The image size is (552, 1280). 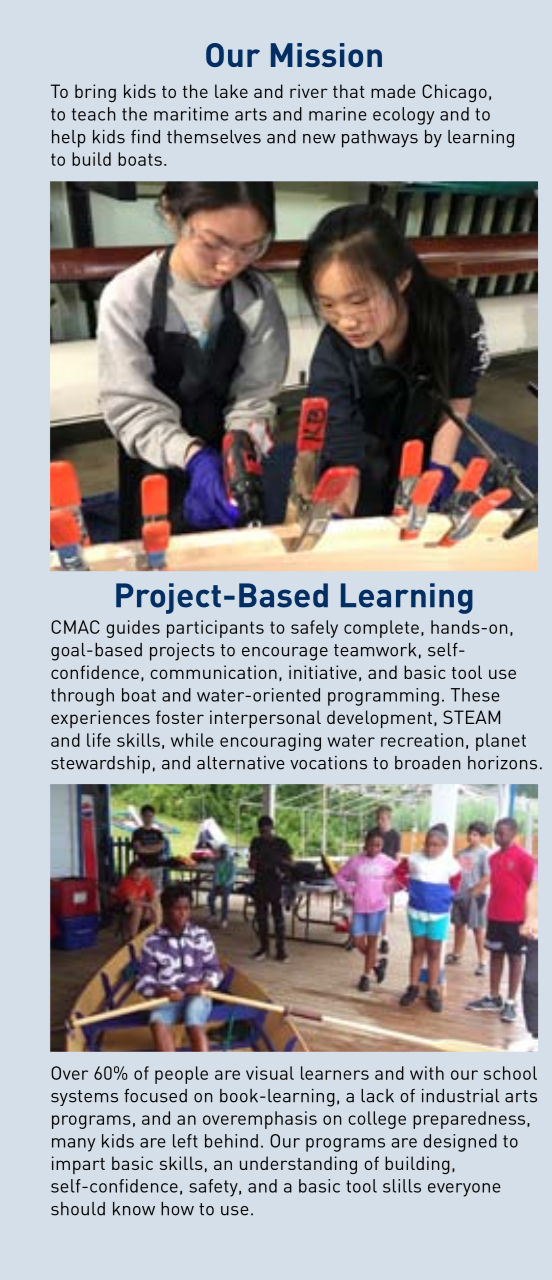 What do you see at coordinates (285, 654) in the screenshot?
I see `encourage` at bounding box center [285, 654].
